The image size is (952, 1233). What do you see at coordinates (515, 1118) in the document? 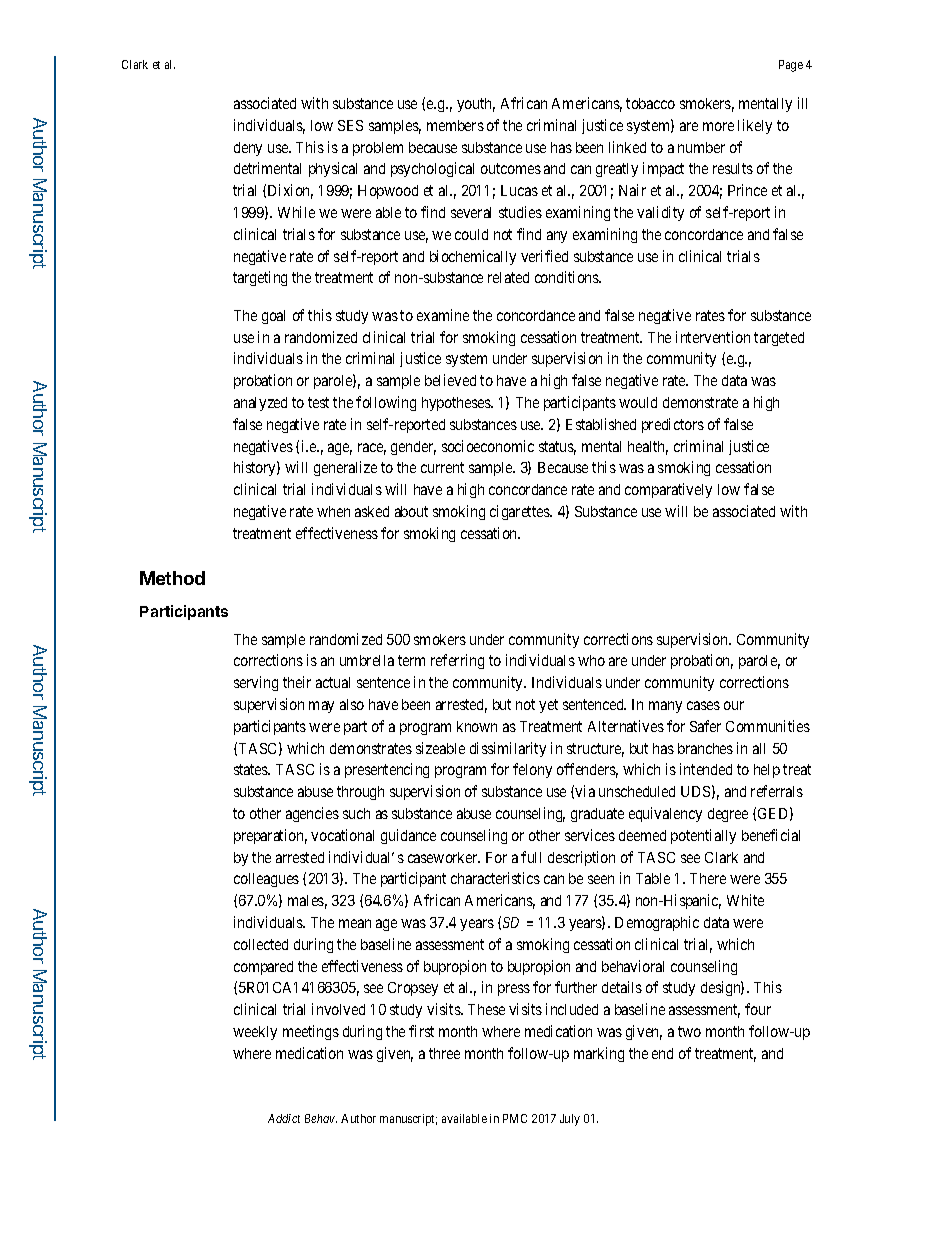
I see `PMC` at bounding box center [515, 1118].
